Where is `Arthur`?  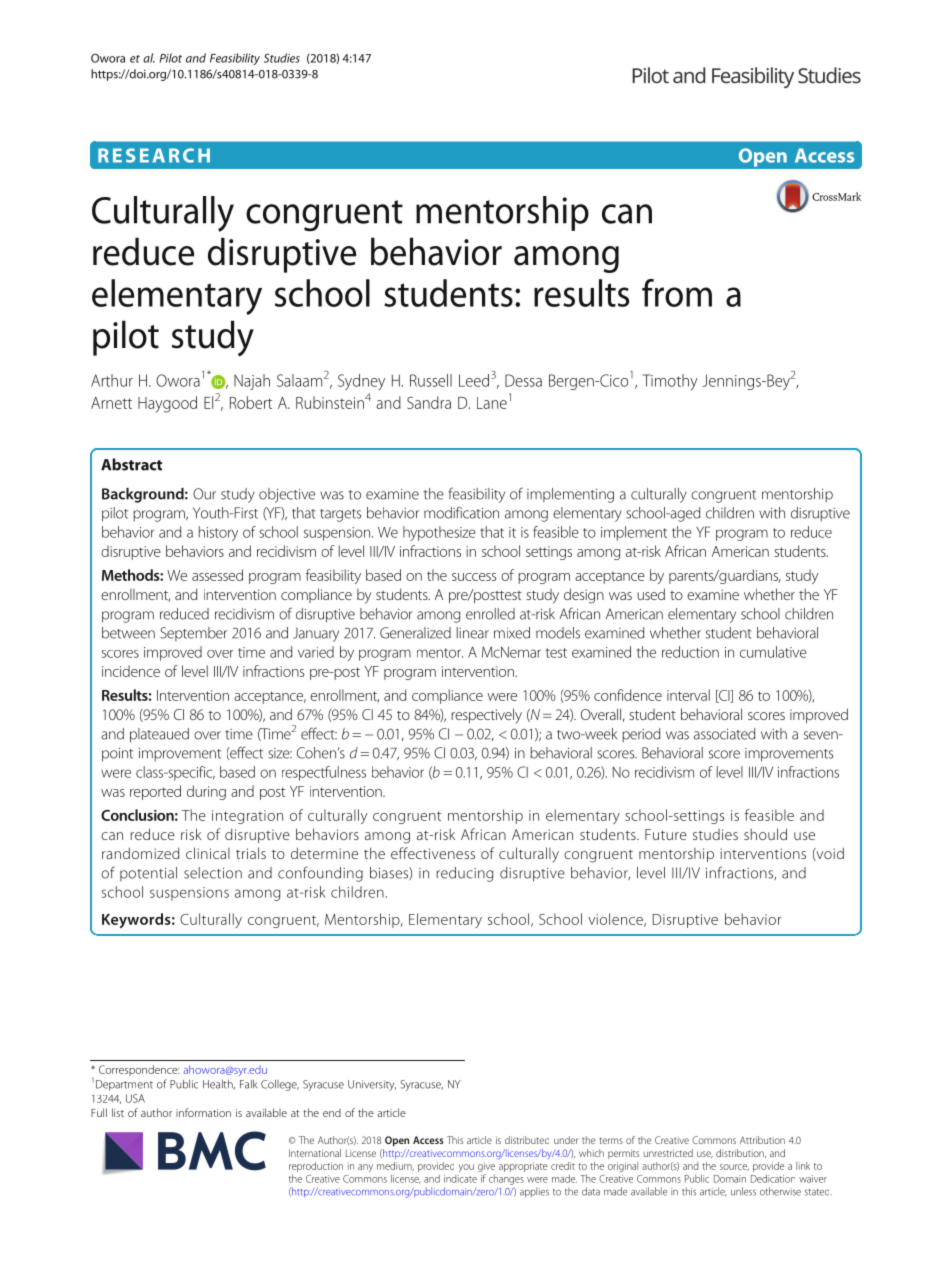
Arthur is located at coordinates (112, 380).
